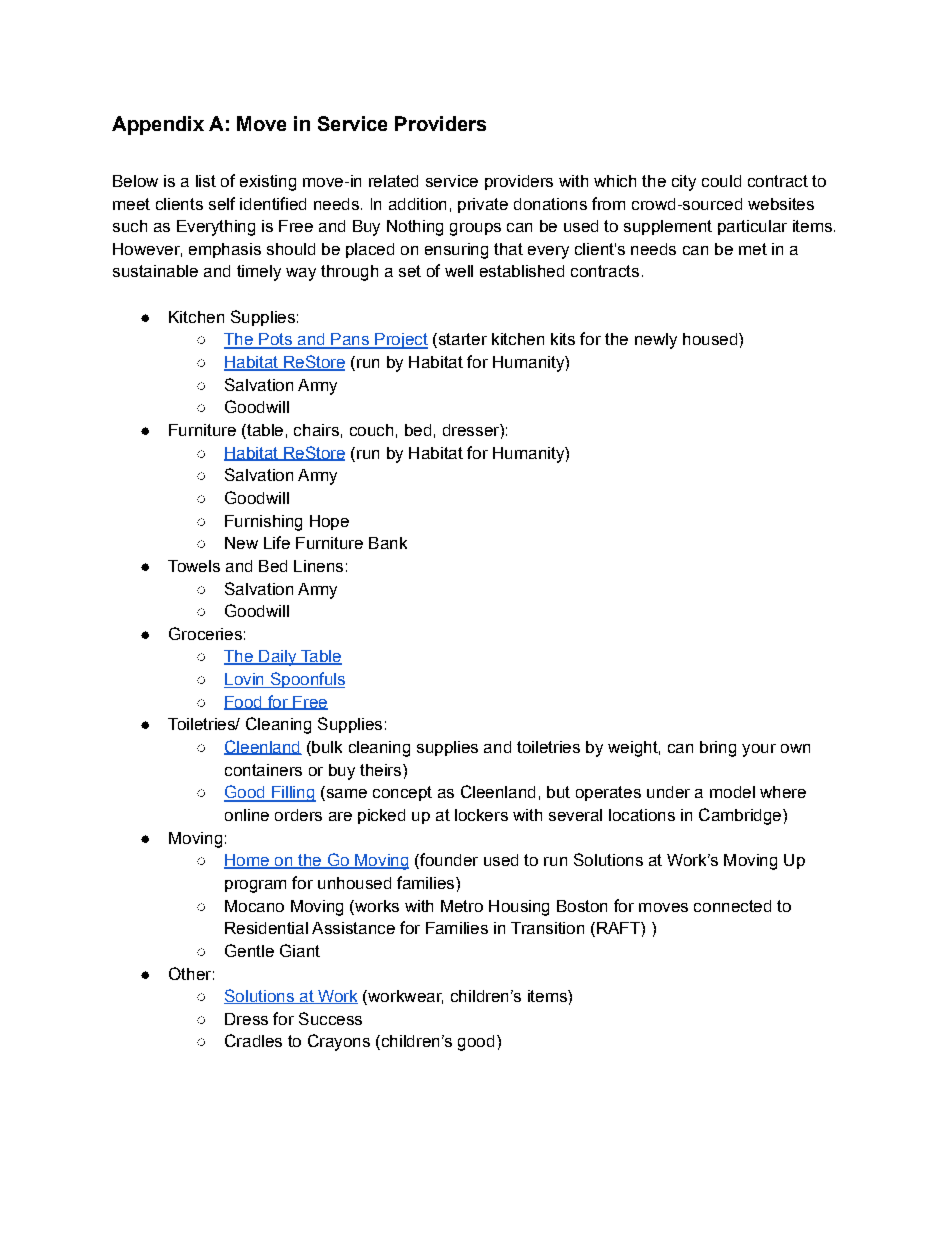  Describe the element at coordinates (190, 973) in the document. I see `Other` at that location.
